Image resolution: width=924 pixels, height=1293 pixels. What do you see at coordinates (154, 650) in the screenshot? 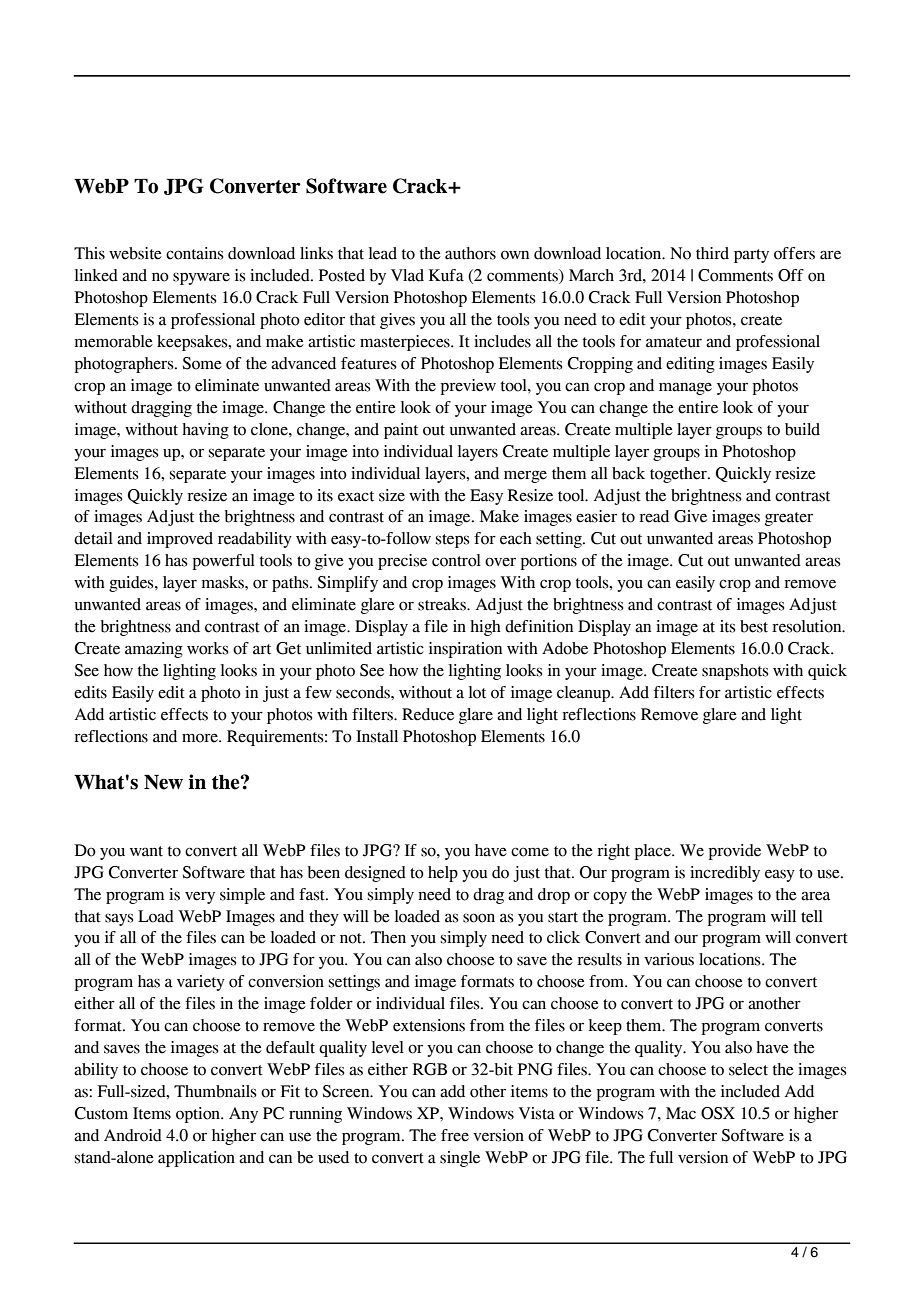
I see `amazing` at bounding box center [154, 650].
